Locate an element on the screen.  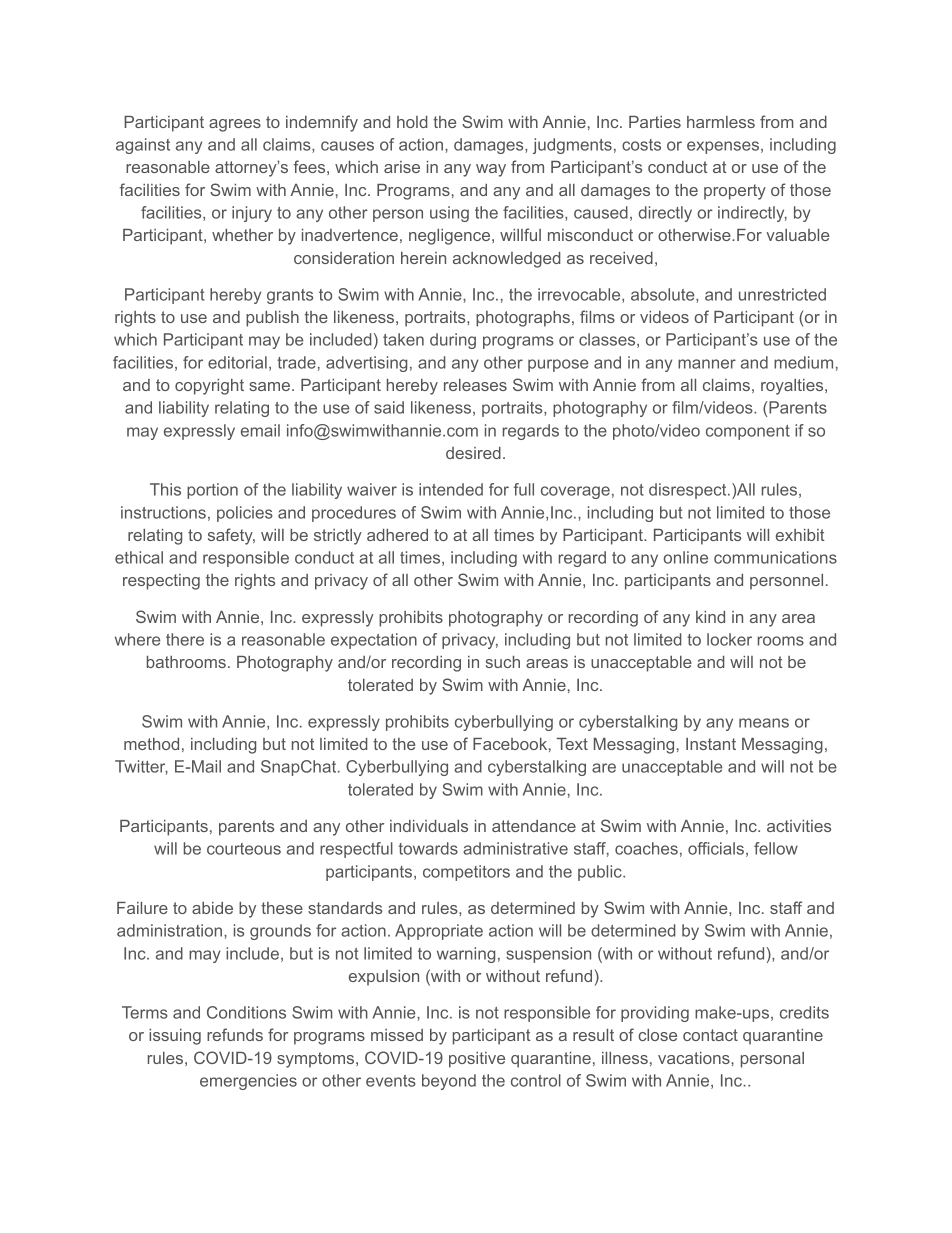
harmless is located at coordinates (721, 122).
